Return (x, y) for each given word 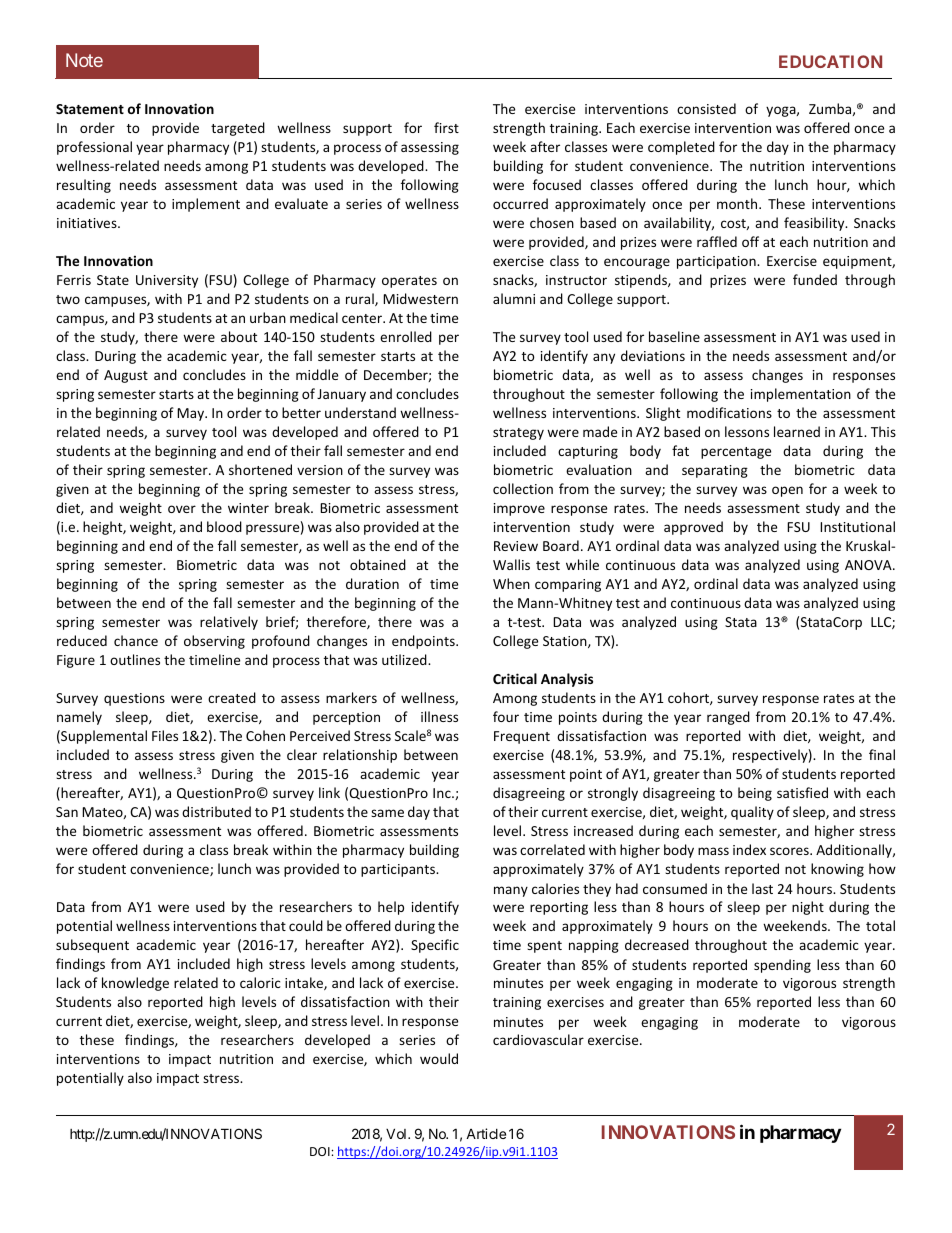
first (446, 127)
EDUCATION (830, 61)
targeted (238, 129)
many (511, 891)
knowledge (135, 984)
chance (136, 640)
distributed (216, 811)
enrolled (406, 336)
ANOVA (869, 565)
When (511, 583)
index (749, 849)
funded (815, 279)
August (126, 376)
